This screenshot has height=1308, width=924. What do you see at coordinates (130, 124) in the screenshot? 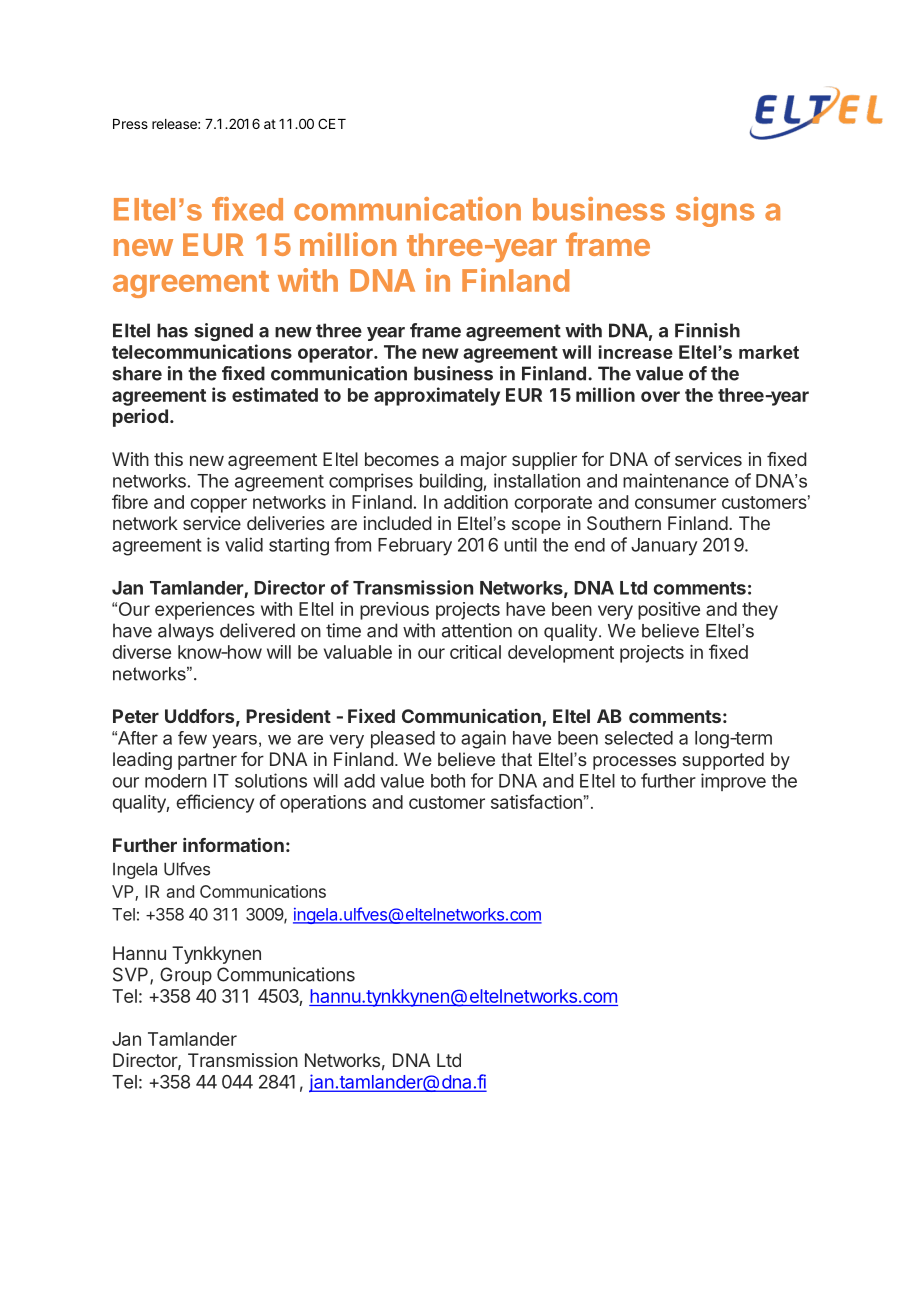
I see `Press` at bounding box center [130, 124].
